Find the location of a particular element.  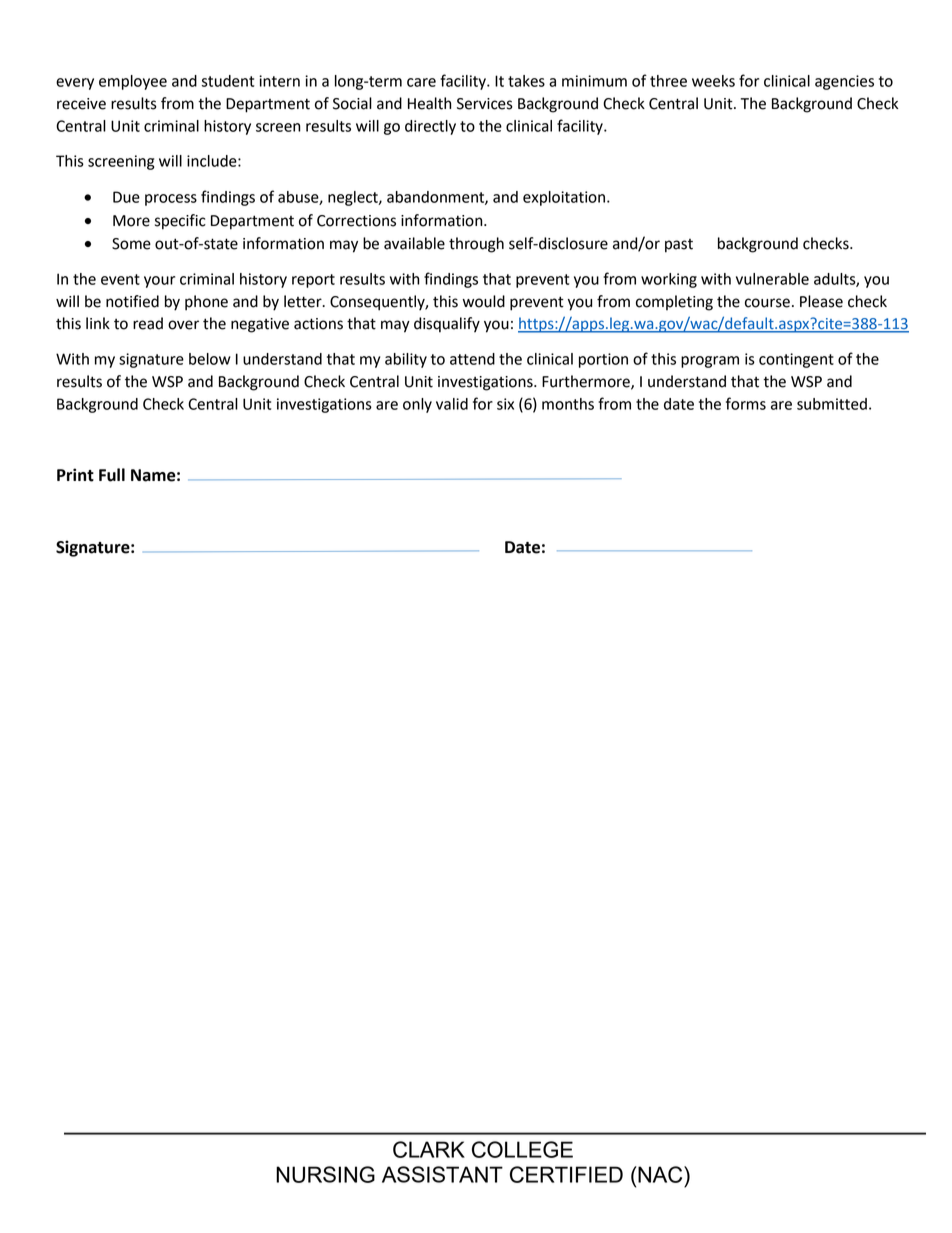

NURSING is located at coordinates (325, 1174).
